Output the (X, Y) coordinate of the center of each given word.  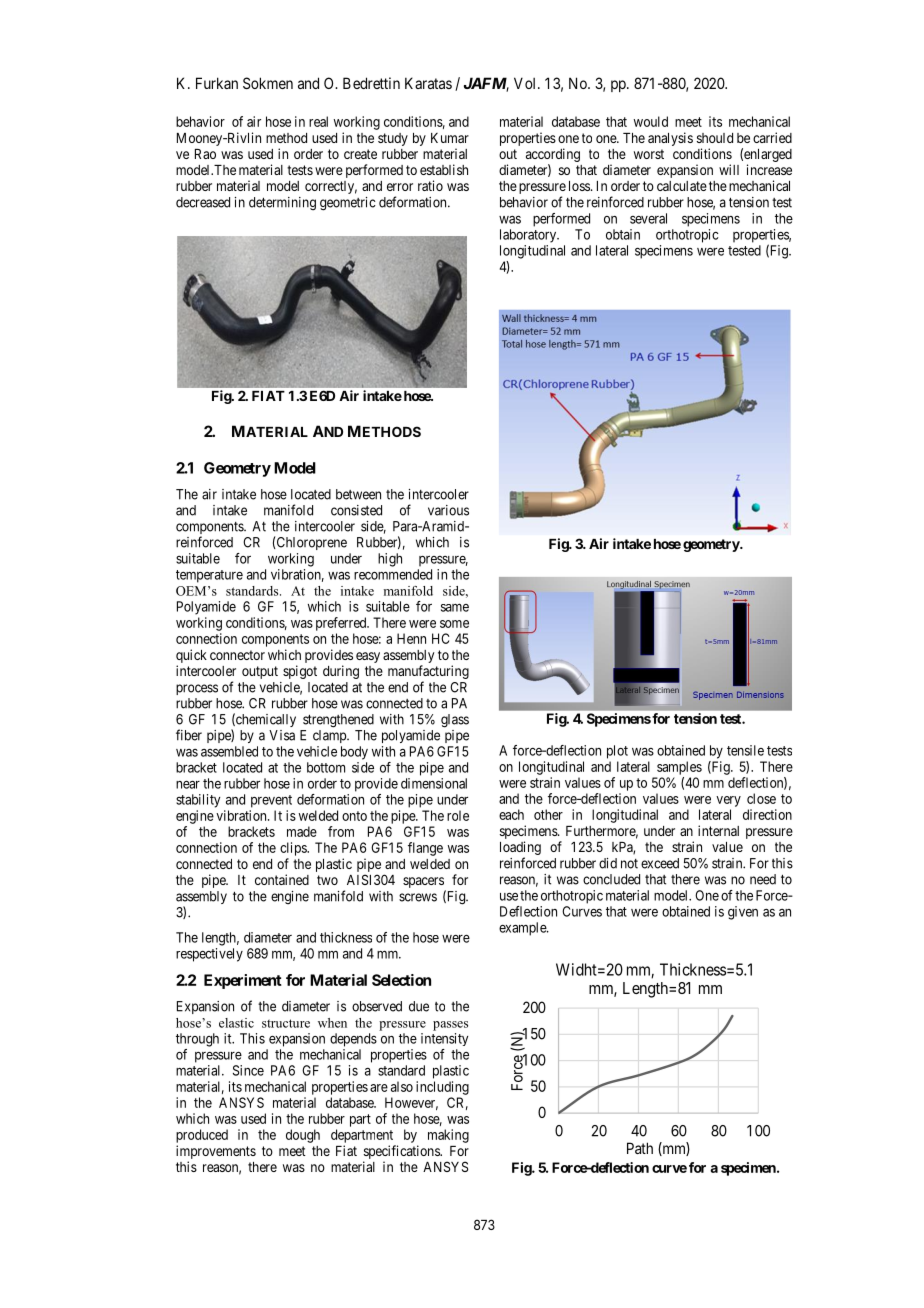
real (318, 121)
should (715, 138)
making (448, 1136)
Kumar (450, 138)
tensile (745, 750)
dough (303, 1136)
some (454, 624)
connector (237, 655)
